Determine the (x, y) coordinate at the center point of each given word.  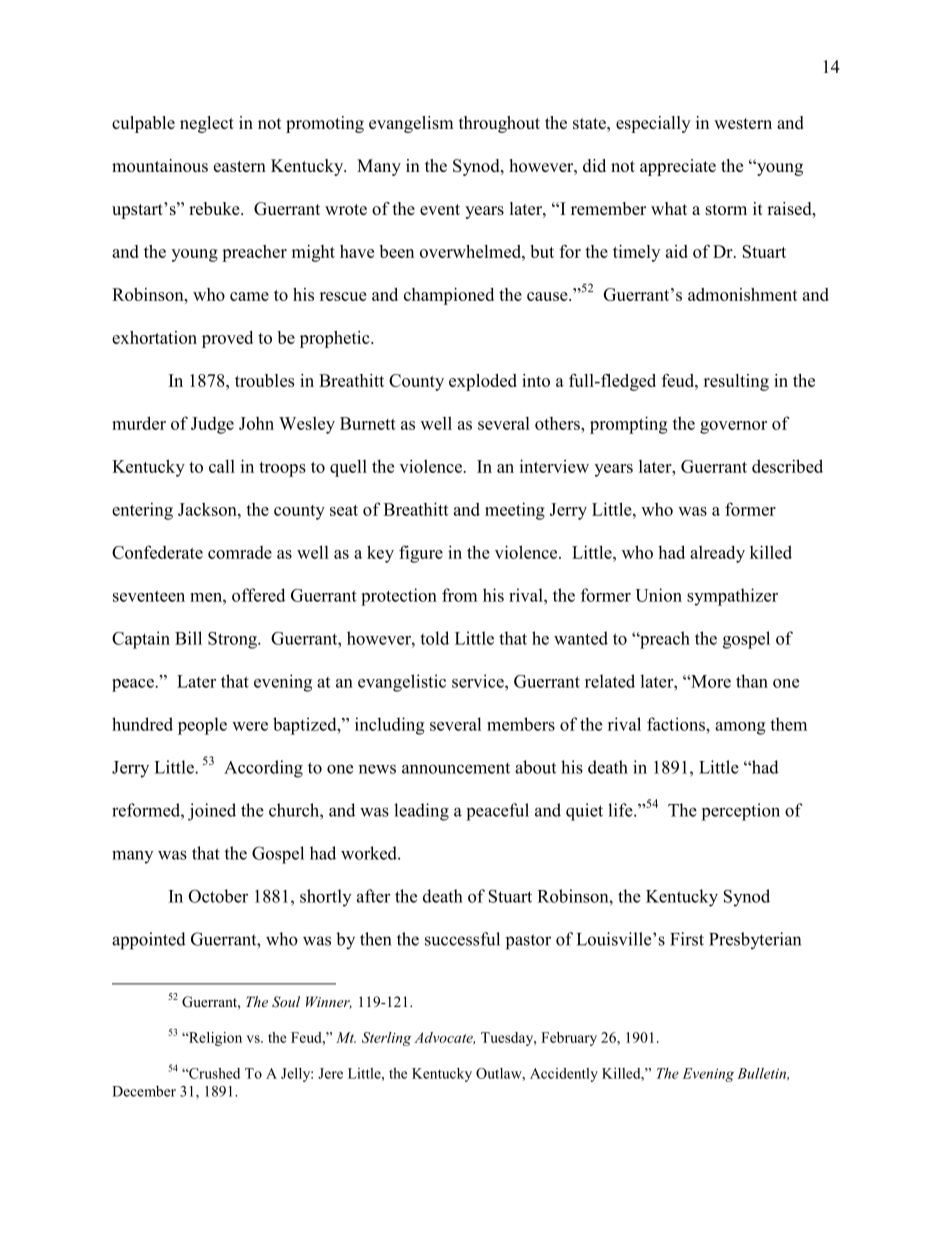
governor (733, 427)
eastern (240, 166)
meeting (515, 511)
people (202, 726)
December (144, 1091)
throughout (499, 124)
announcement (456, 768)
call (222, 466)
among (740, 728)
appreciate (678, 167)
